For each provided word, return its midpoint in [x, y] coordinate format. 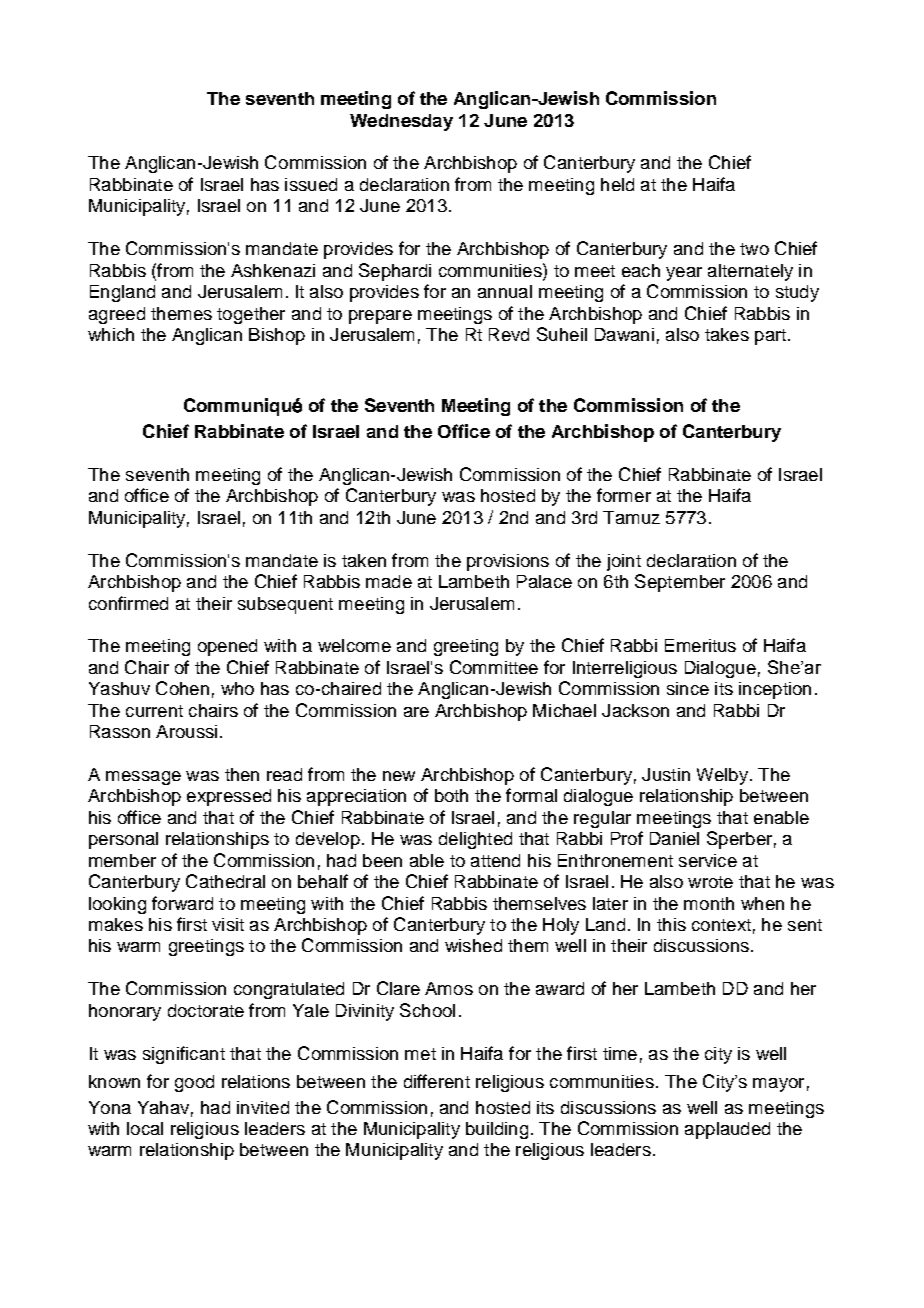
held [617, 184]
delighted [475, 840]
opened [227, 647]
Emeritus [700, 645]
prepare [380, 317]
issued [311, 184]
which [111, 334]
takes [727, 334]
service [708, 860]
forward [182, 903]
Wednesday [401, 122]
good [194, 1083]
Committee [494, 667]
